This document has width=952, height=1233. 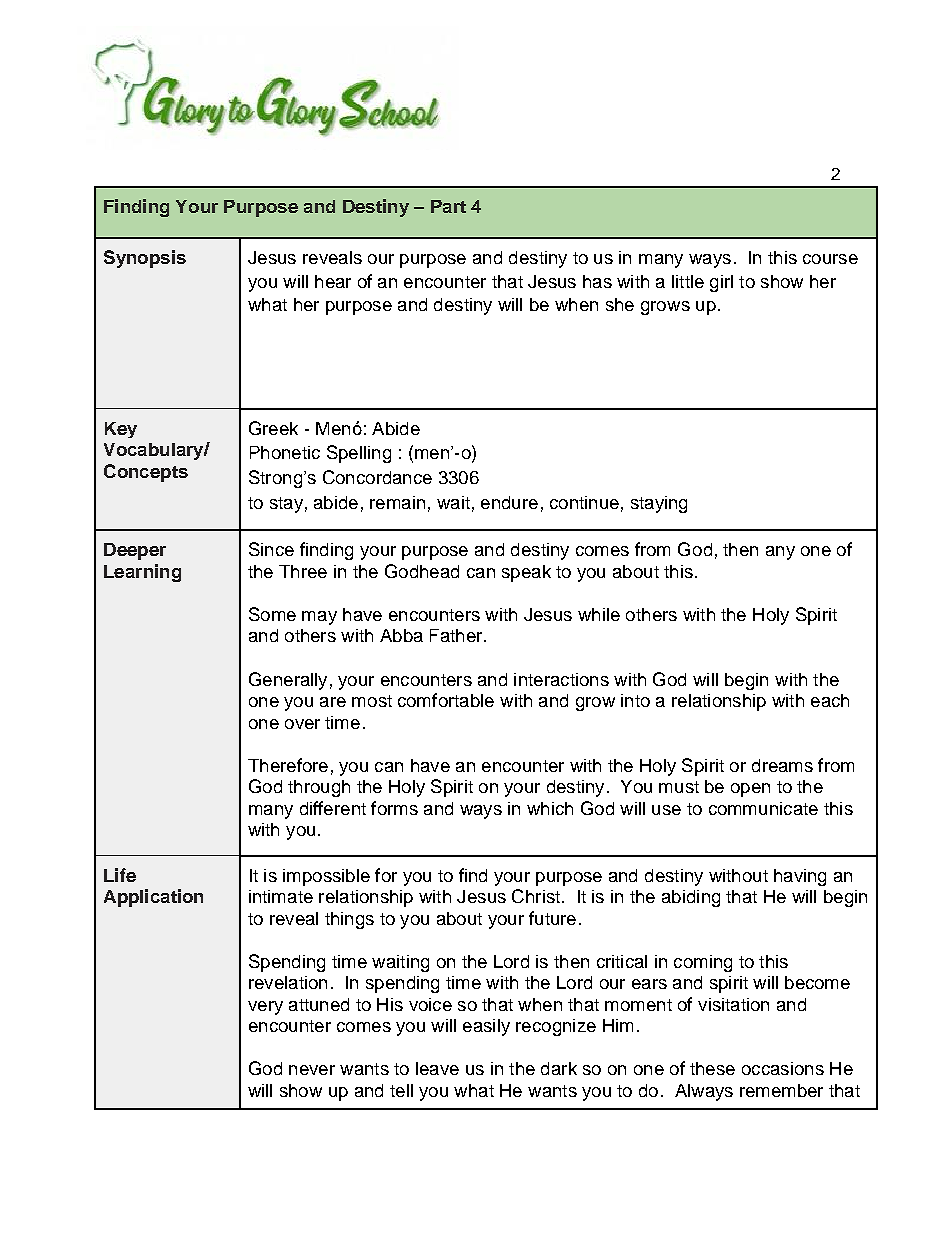 What do you see at coordinates (312, 1070) in the document?
I see `never` at bounding box center [312, 1070].
